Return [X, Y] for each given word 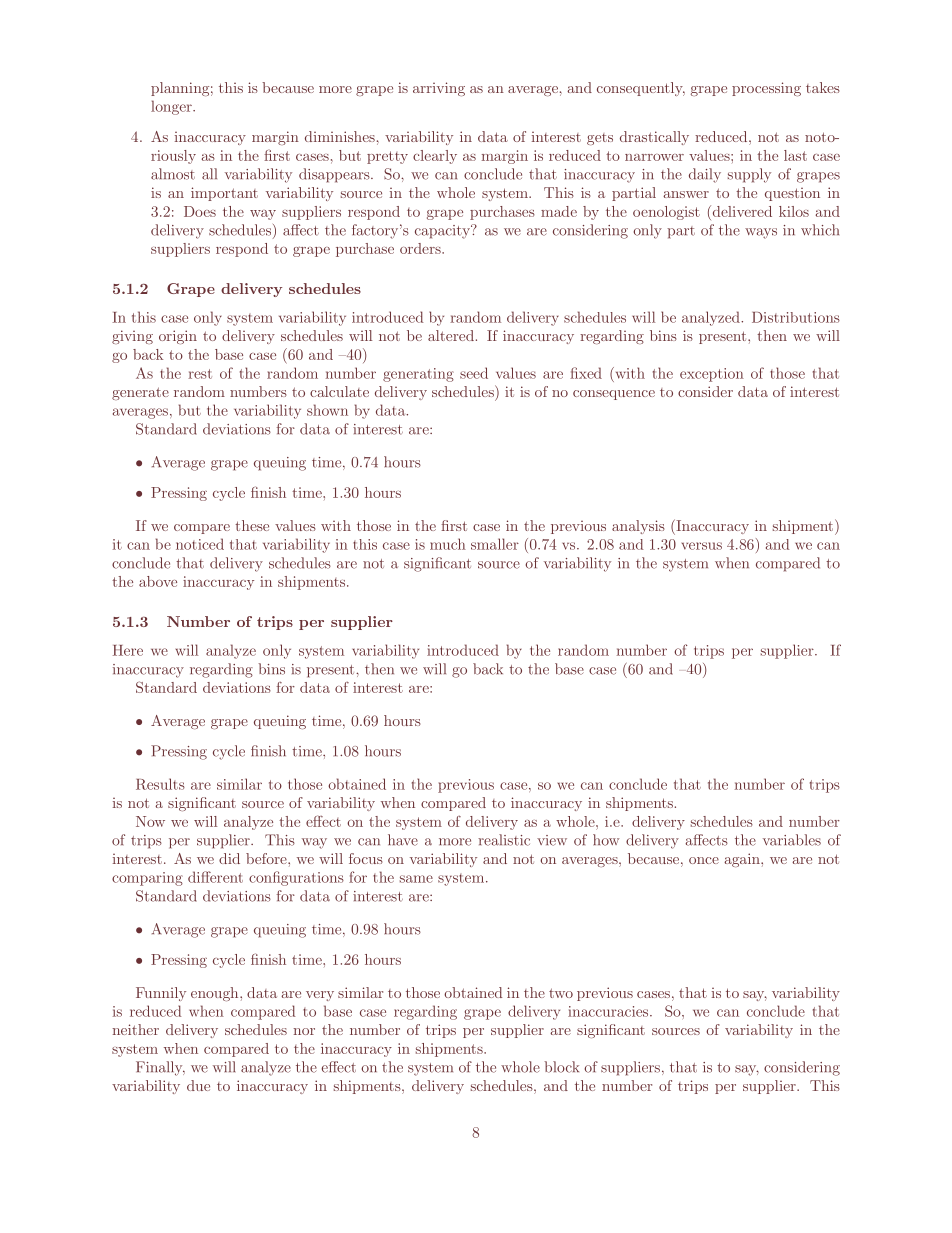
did [229, 858]
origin [178, 337]
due [198, 1085]
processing [766, 89]
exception [712, 375]
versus [702, 546]
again [743, 860]
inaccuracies [609, 1011]
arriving [439, 89]
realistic [504, 840]
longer [172, 107]
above [158, 581]
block [561, 1067]
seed [474, 373]
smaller [495, 544]
